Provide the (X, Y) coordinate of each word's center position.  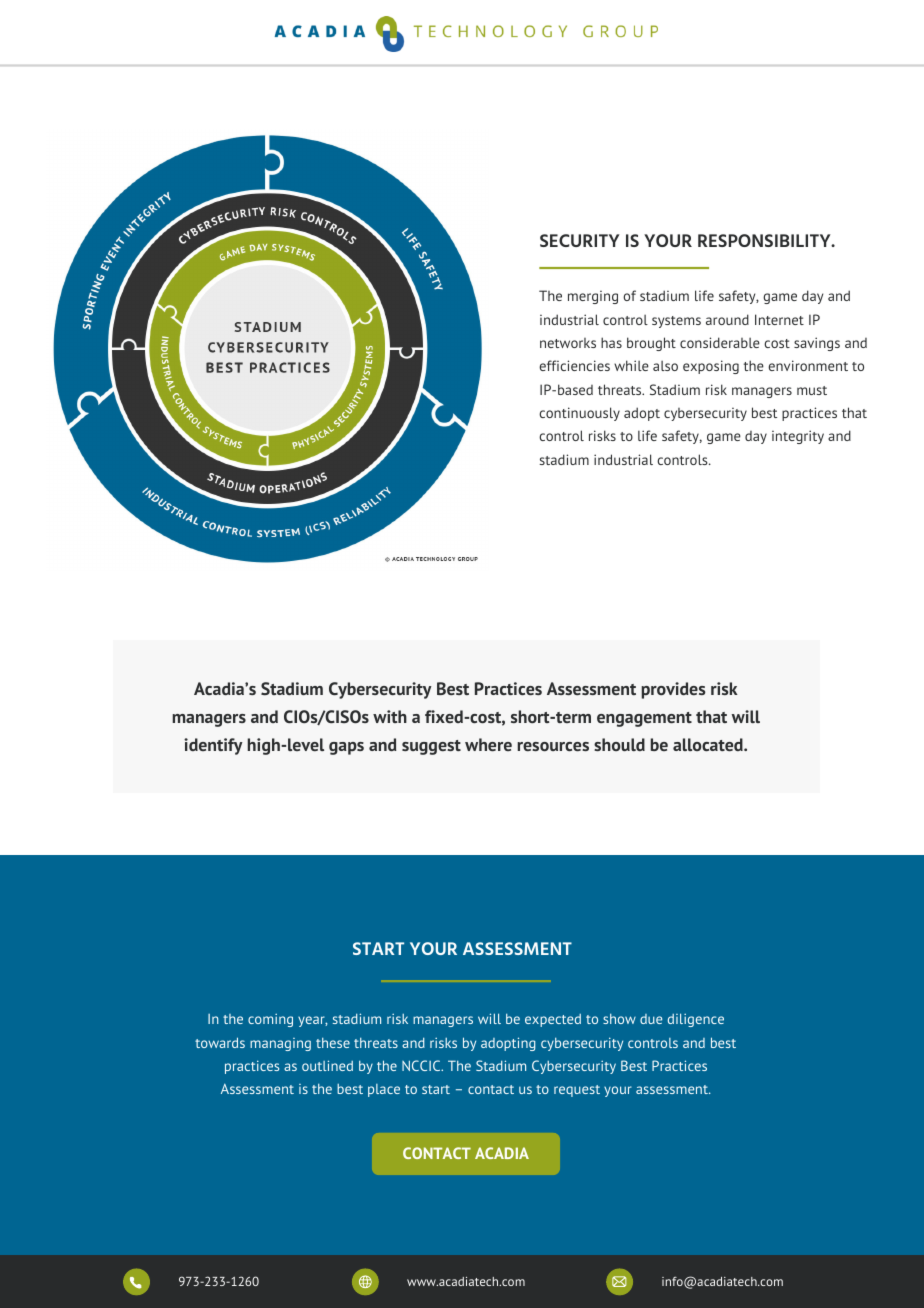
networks (568, 343)
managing (280, 1044)
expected (553, 1020)
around (727, 319)
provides (673, 690)
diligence (696, 1020)
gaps (346, 748)
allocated (709, 744)
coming (270, 1020)
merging (593, 297)
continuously (579, 414)
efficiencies (574, 365)
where (488, 744)
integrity (798, 437)
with (390, 716)
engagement (644, 719)
